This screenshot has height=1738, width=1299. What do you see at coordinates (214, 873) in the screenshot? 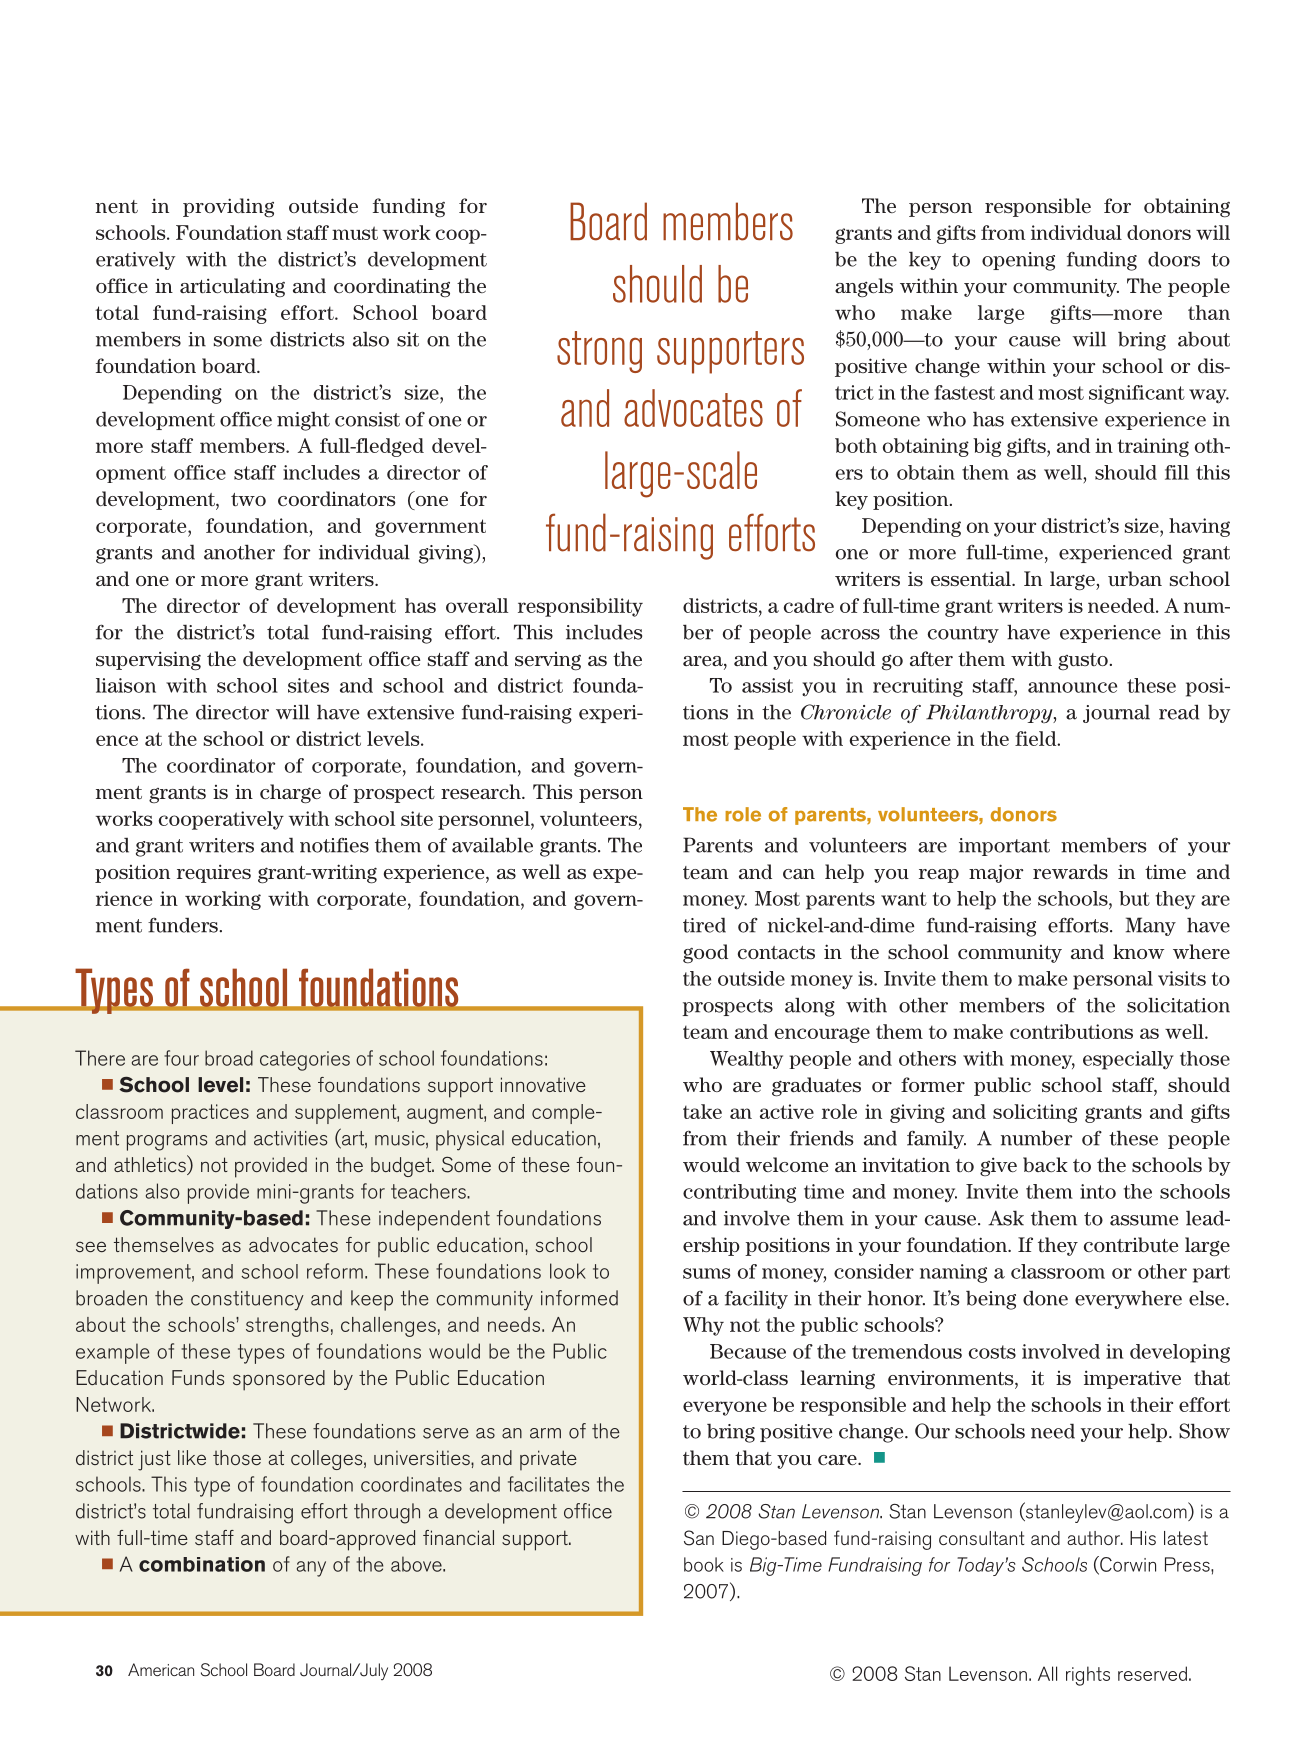
I see `requires` at bounding box center [214, 873].
